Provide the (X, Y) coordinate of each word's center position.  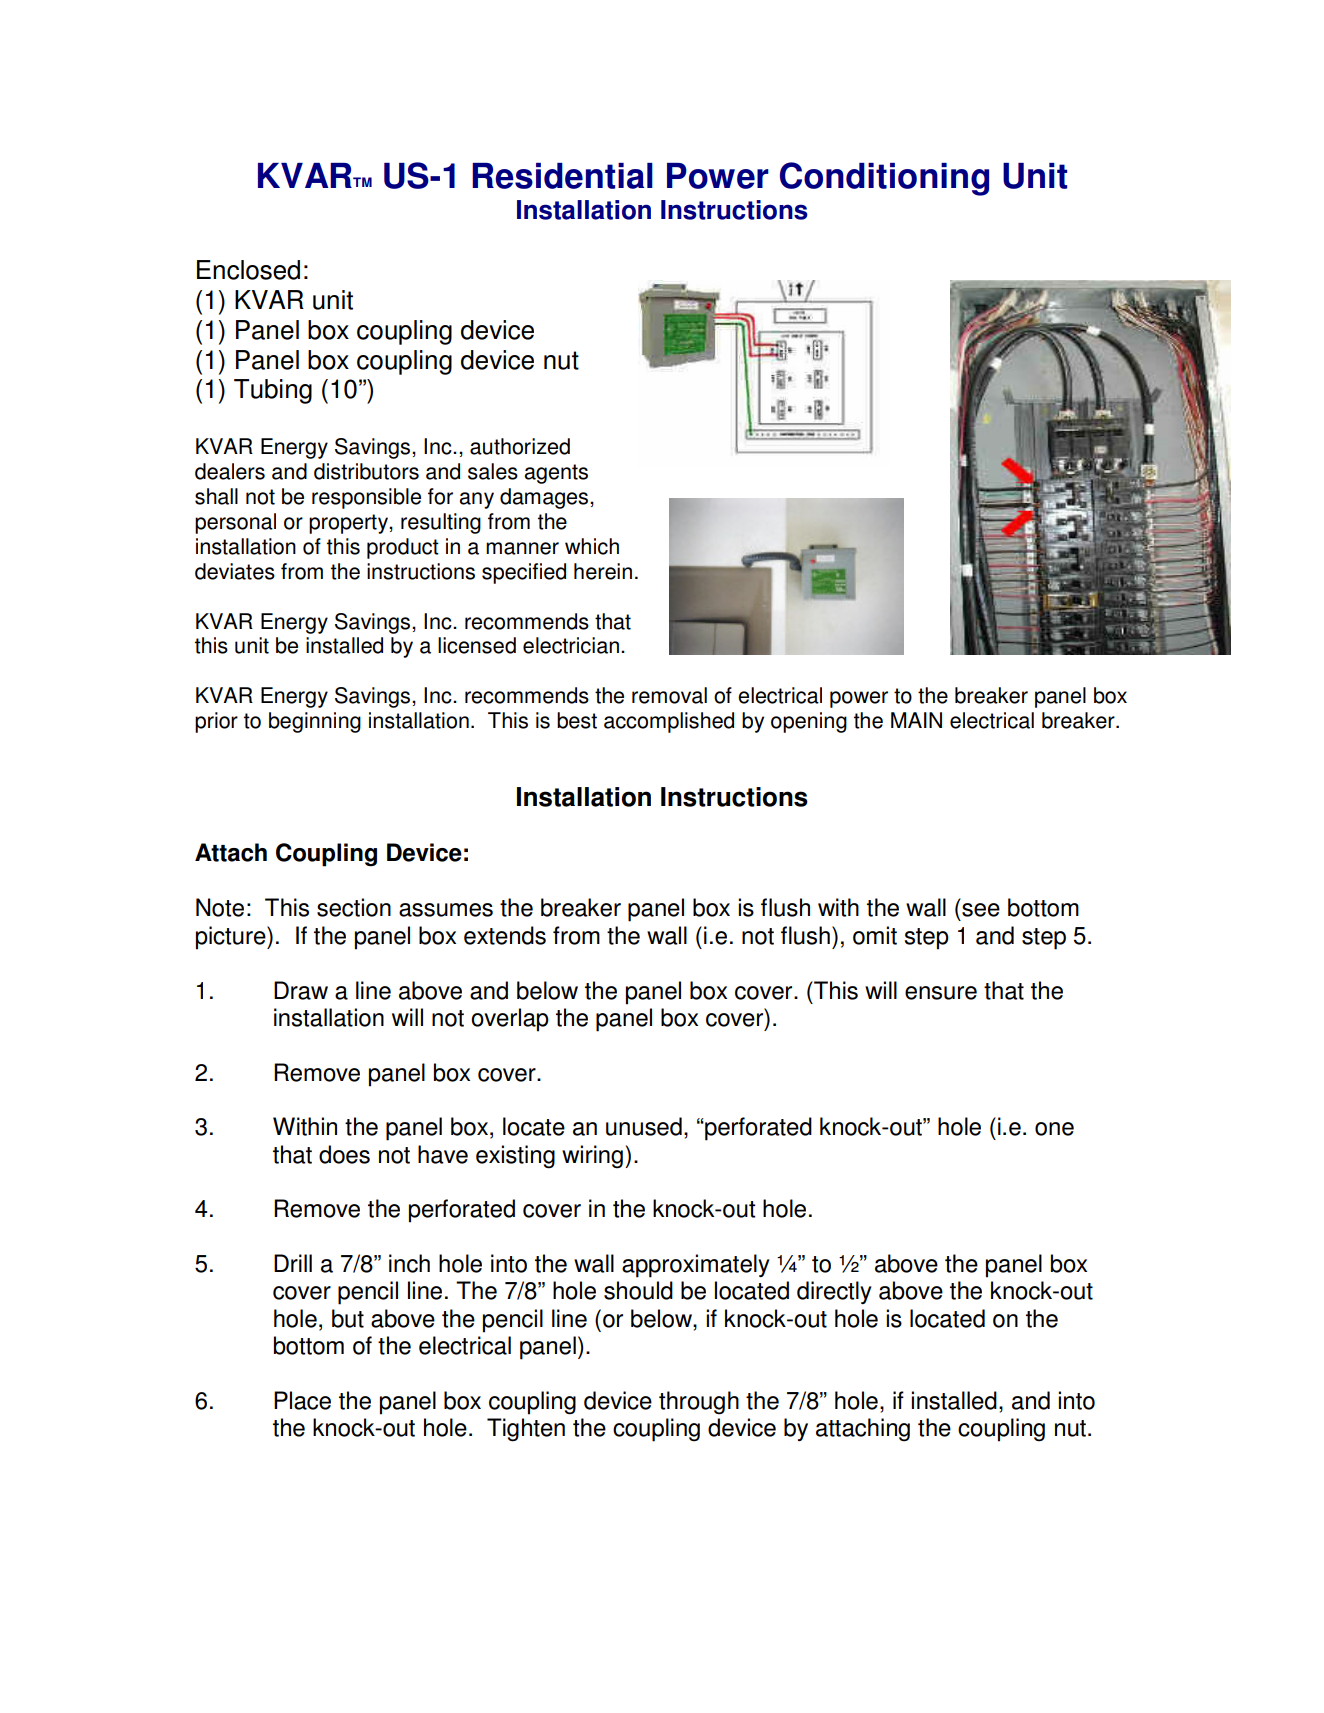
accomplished (669, 722)
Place (302, 1400)
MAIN (916, 720)
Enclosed (248, 270)
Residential (562, 176)
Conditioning (884, 179)
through (699, 1403)
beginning (315, 722)
